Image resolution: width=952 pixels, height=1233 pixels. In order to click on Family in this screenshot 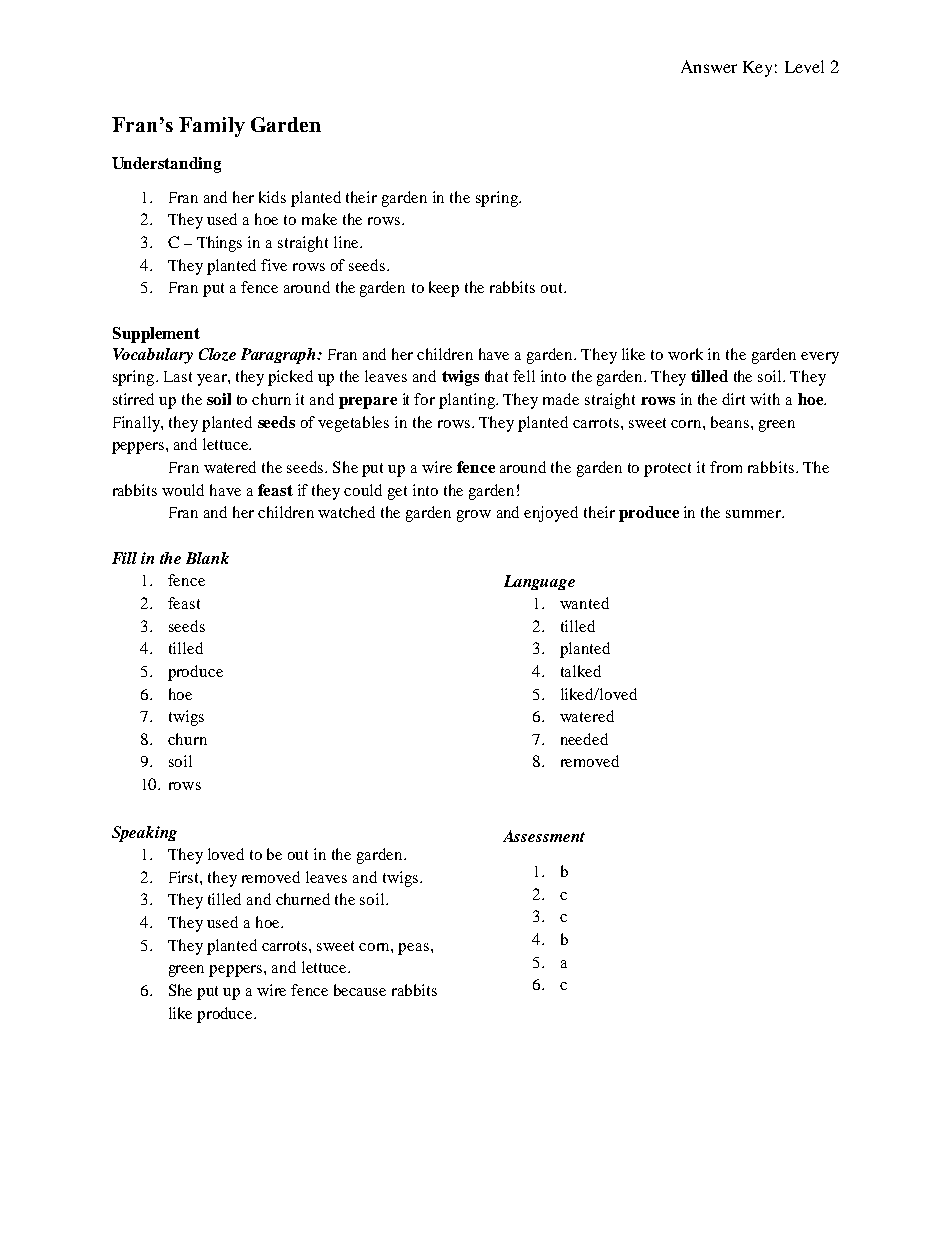, I will do `click(212, 127)`.
